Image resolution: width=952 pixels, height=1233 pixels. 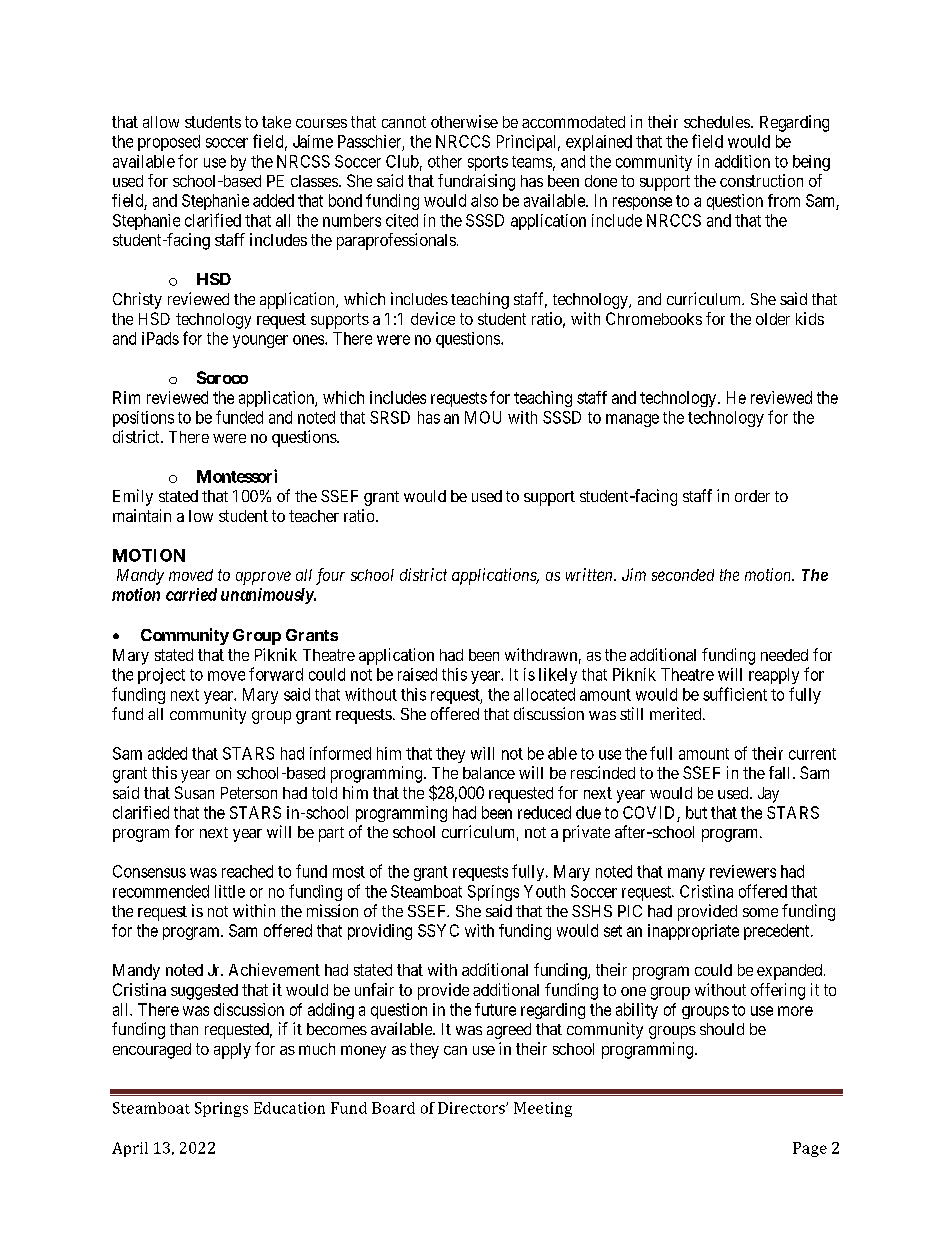 What do you see at coordinates (433, 318) in the document?
I see `device` at bounding box center [433, 318].
